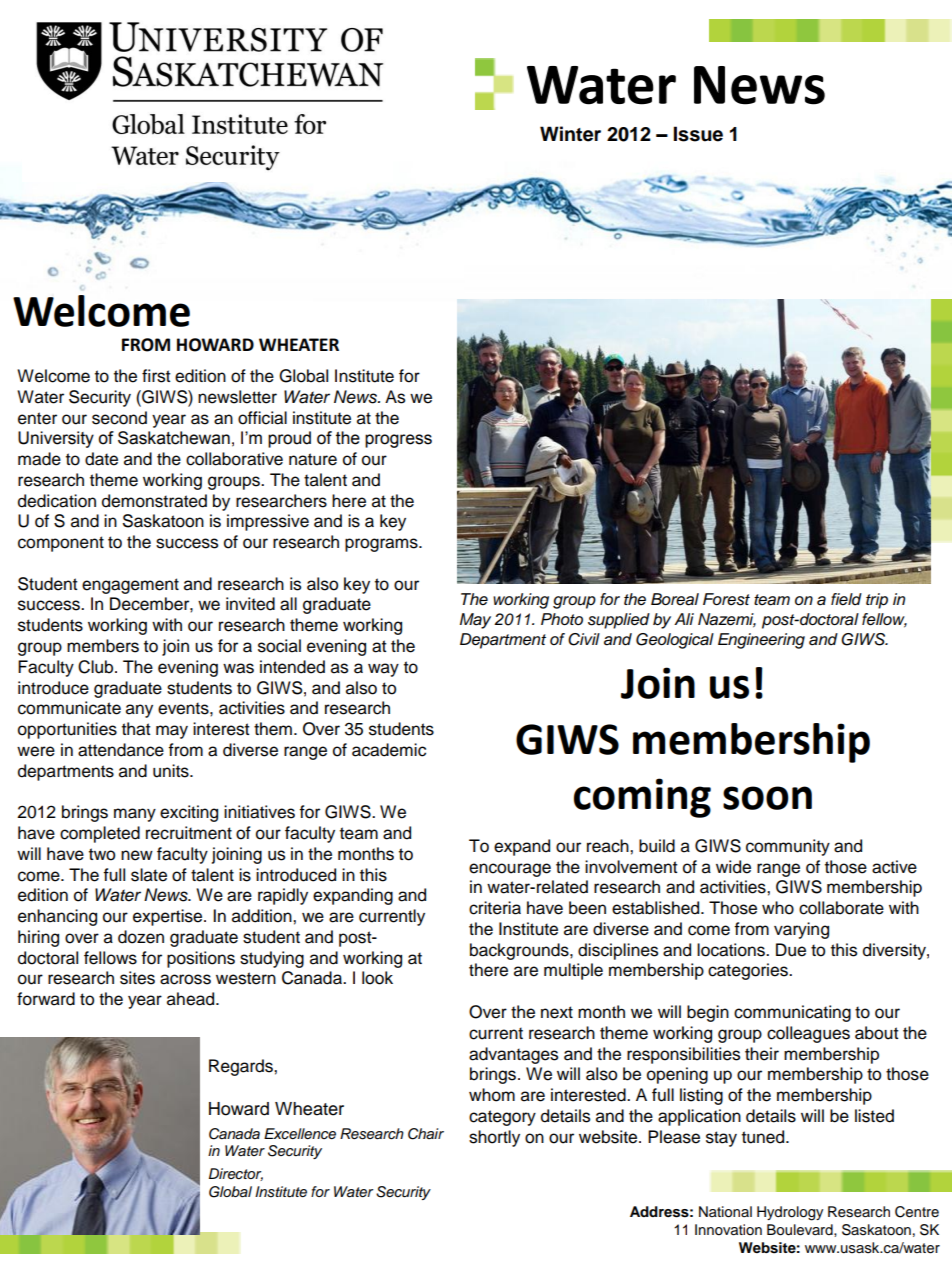 The image size is (952, 1266). I want to click on first, so click(156, 376).
